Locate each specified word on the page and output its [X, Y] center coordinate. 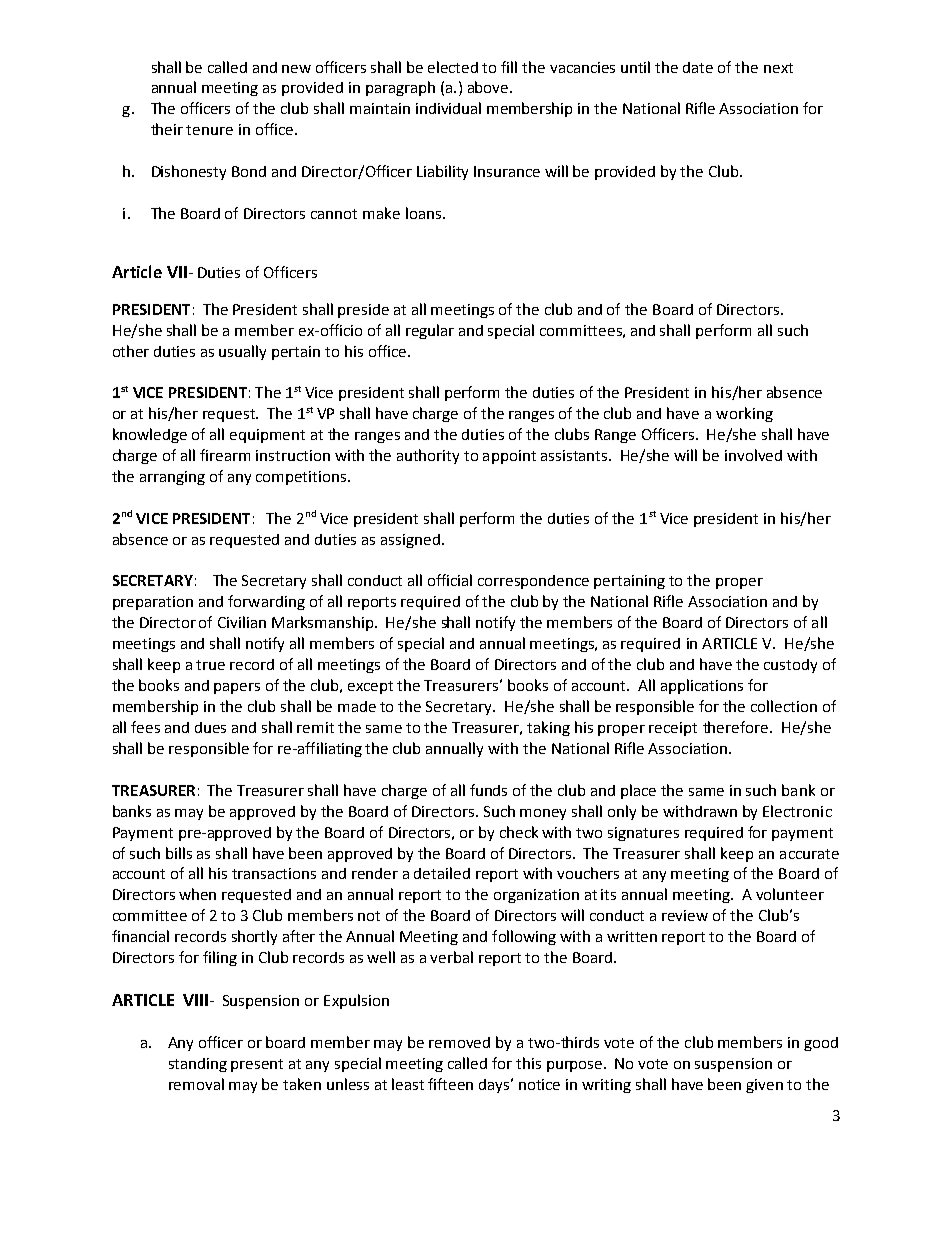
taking [548, 728]
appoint [509, 457]
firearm [225, 455]
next [778, 68]
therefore [737, 727]
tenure [209, 130]
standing [198, 1065]
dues [210, 727]
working [744, 414]
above [489, 87]
